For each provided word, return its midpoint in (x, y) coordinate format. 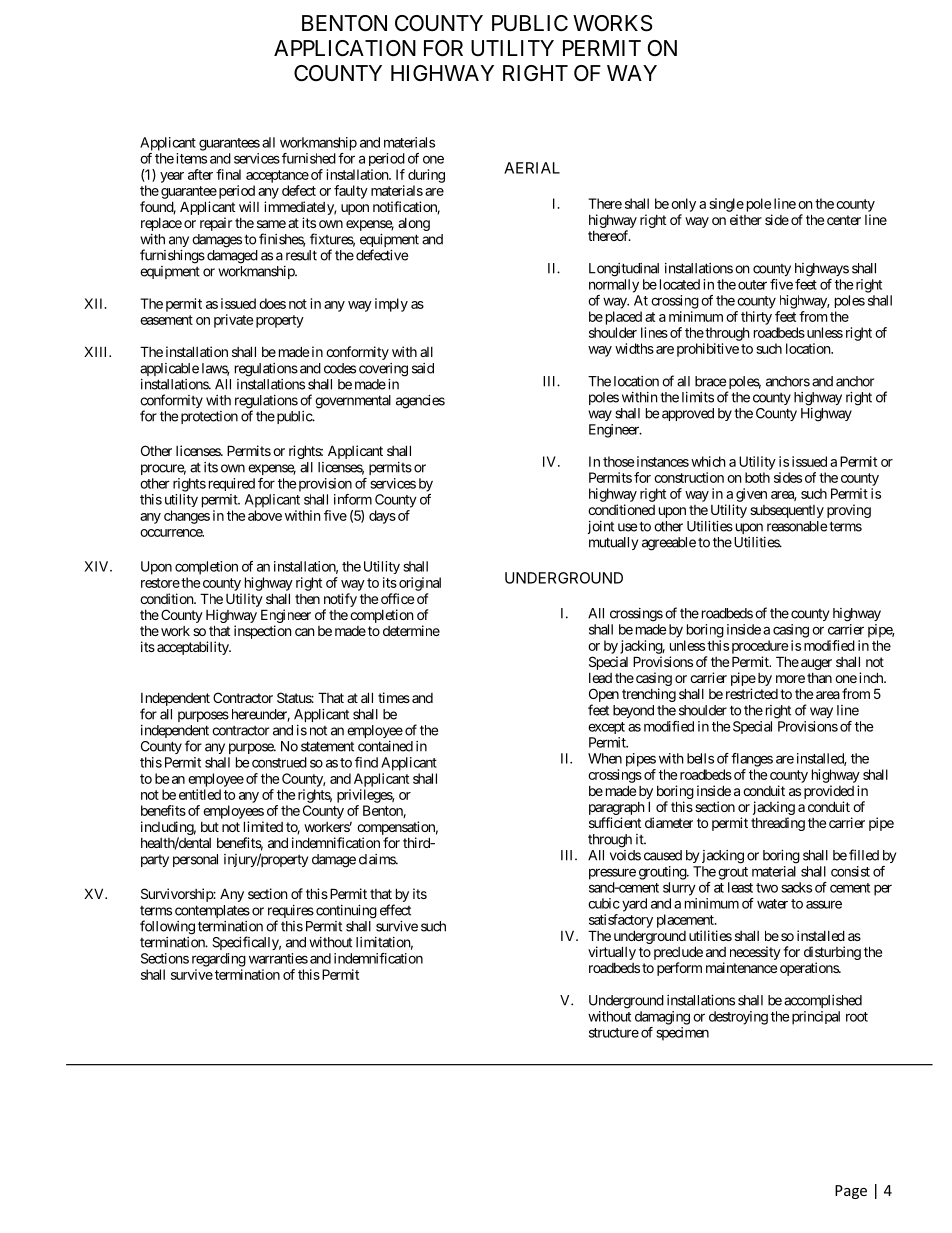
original (420, 584)
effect (395, 910)
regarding (219, 960)
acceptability (194, 648)
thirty (756, 318)
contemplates (212, 911)
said (423, 368)
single (726, 205)
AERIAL (532, 168)
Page (851, 1192)
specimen (683, 1034)
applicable (169, 369)
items (191, 158)
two (767, 888)
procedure (760, 647)
